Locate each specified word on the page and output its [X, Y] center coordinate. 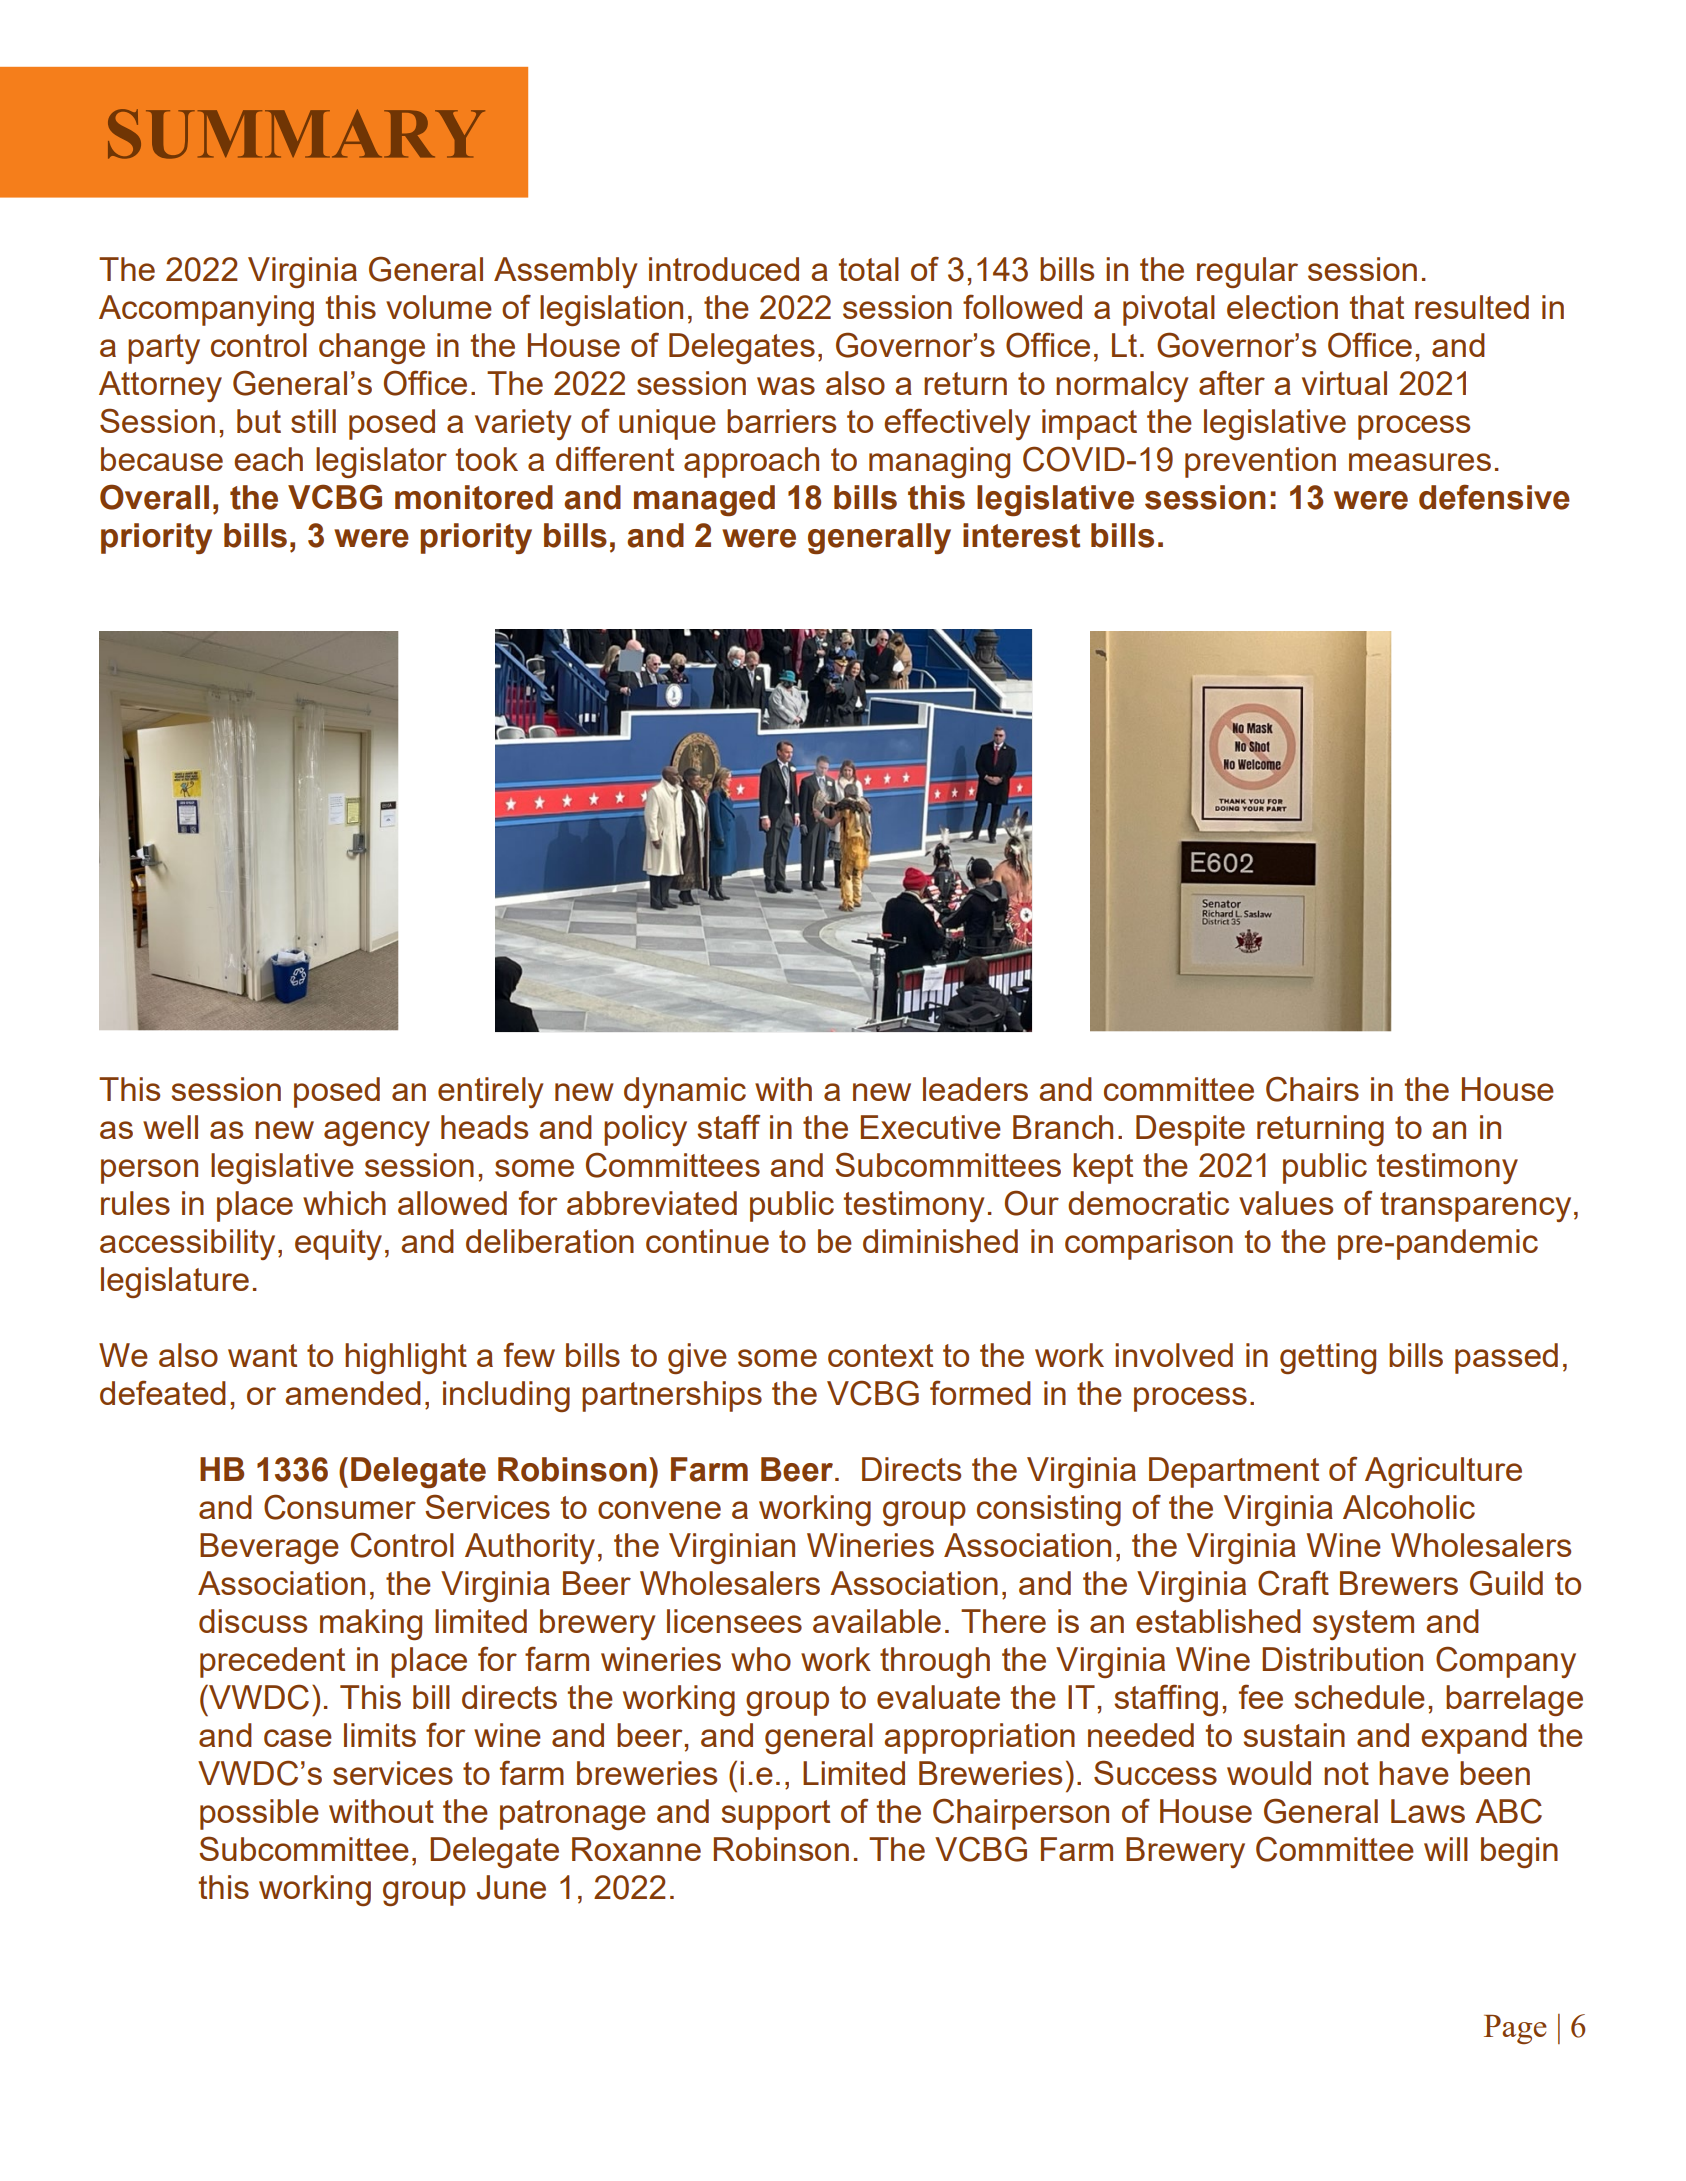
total [869, 269]
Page [1515, 2029]
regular [1247, 272]
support [775, 1815]
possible [259, 1814]
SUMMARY [296, 134]
